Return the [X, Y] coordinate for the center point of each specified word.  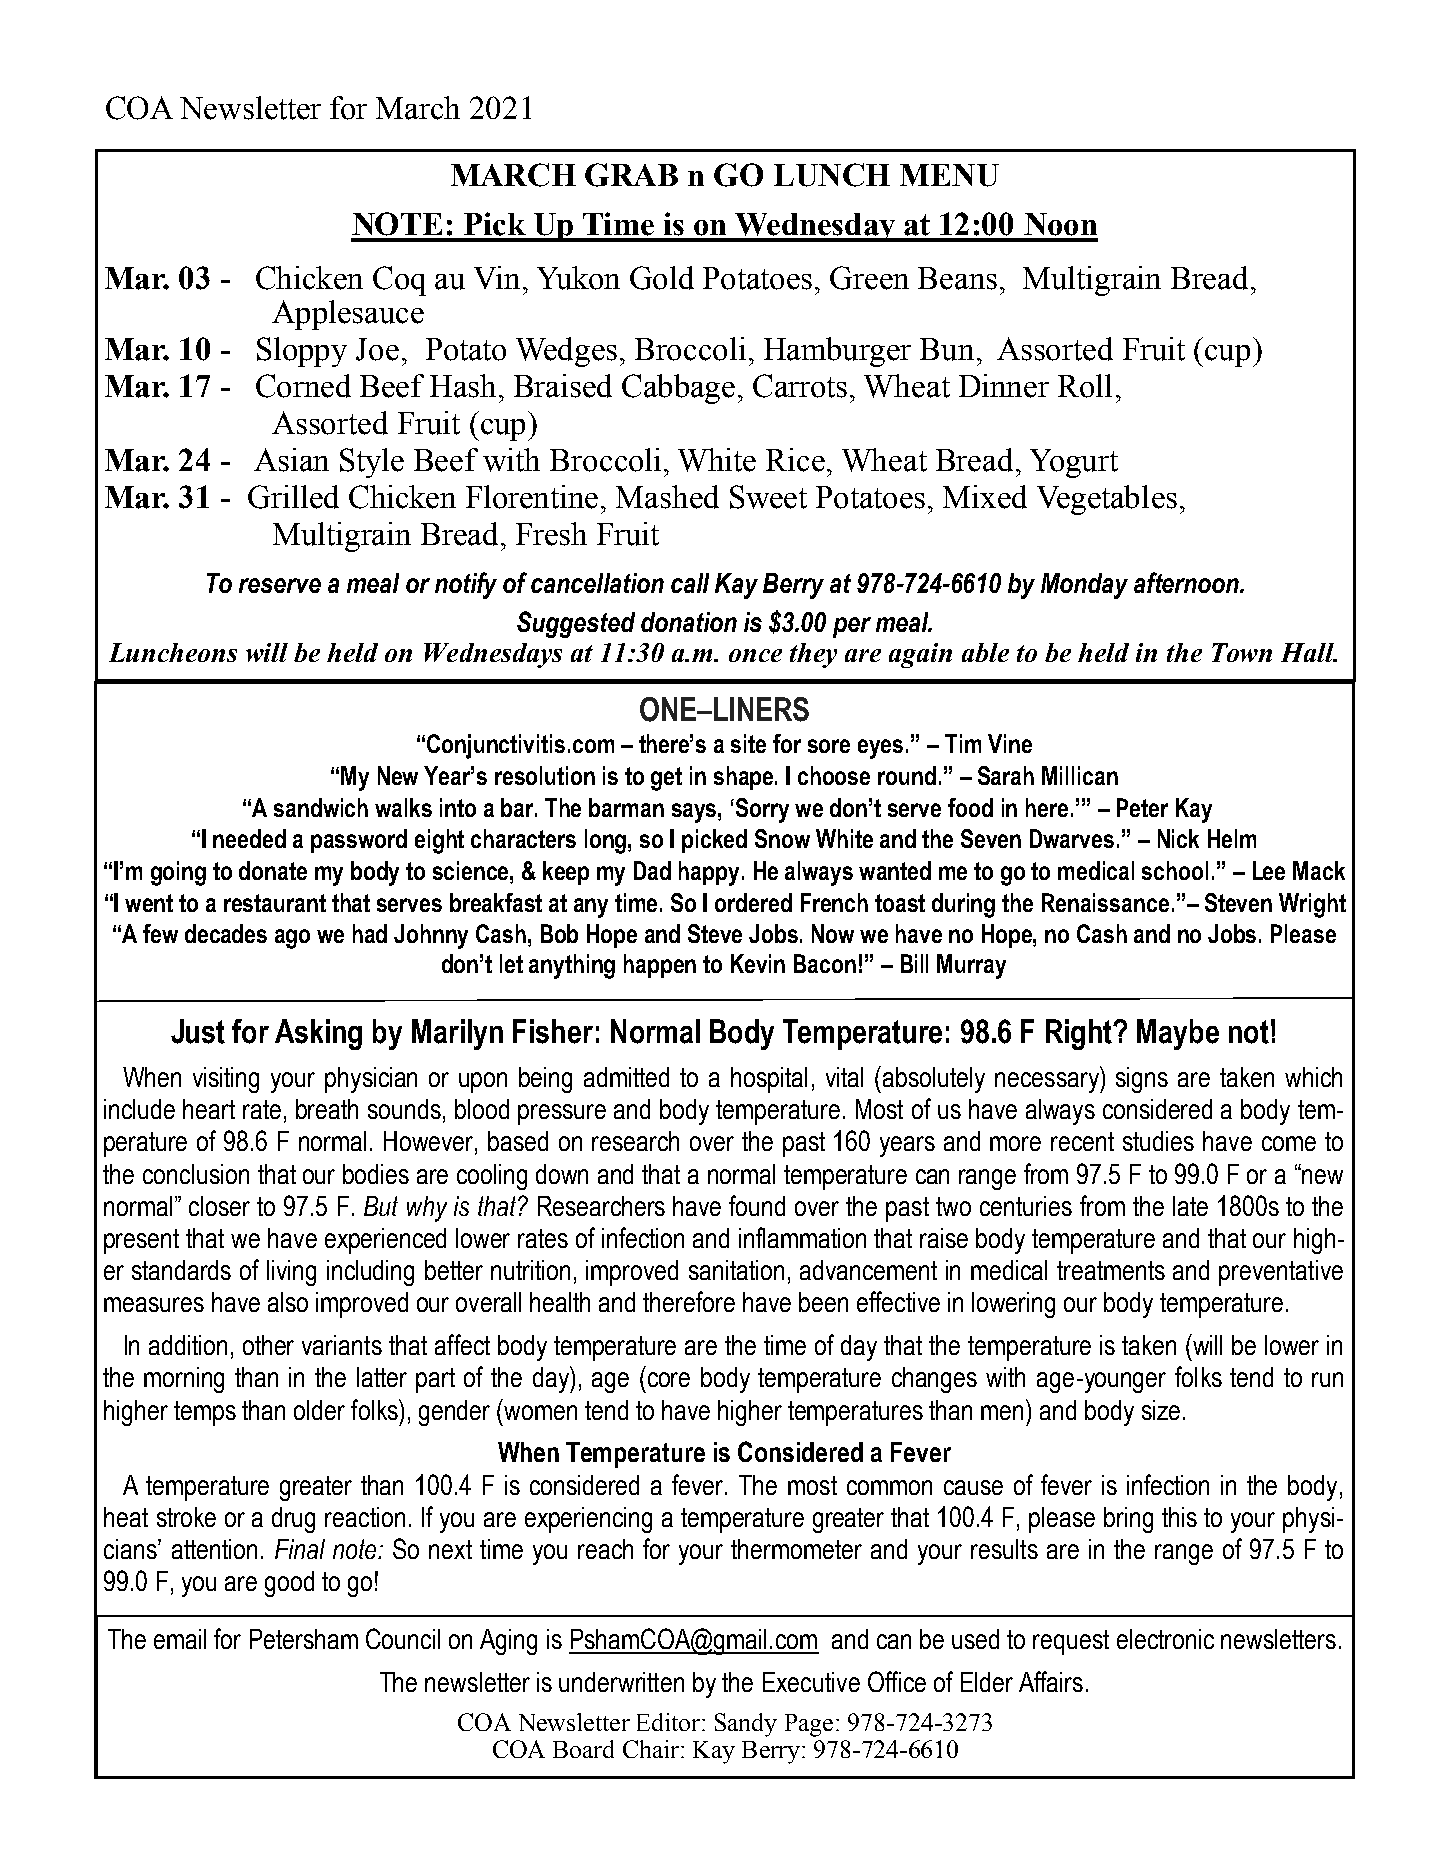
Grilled [293, 497]
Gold [662, 278]
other [268, 1345]
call [690, 583]
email [180, 1639]
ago [292, 939]
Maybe [1178, 1034]
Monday [1084, 586]
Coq [399, 281]
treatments [1111, 1270]
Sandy [746, 1725]
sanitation [736, 1270]
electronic [1165, 1639]
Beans [957, 278]
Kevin [758, 963]
